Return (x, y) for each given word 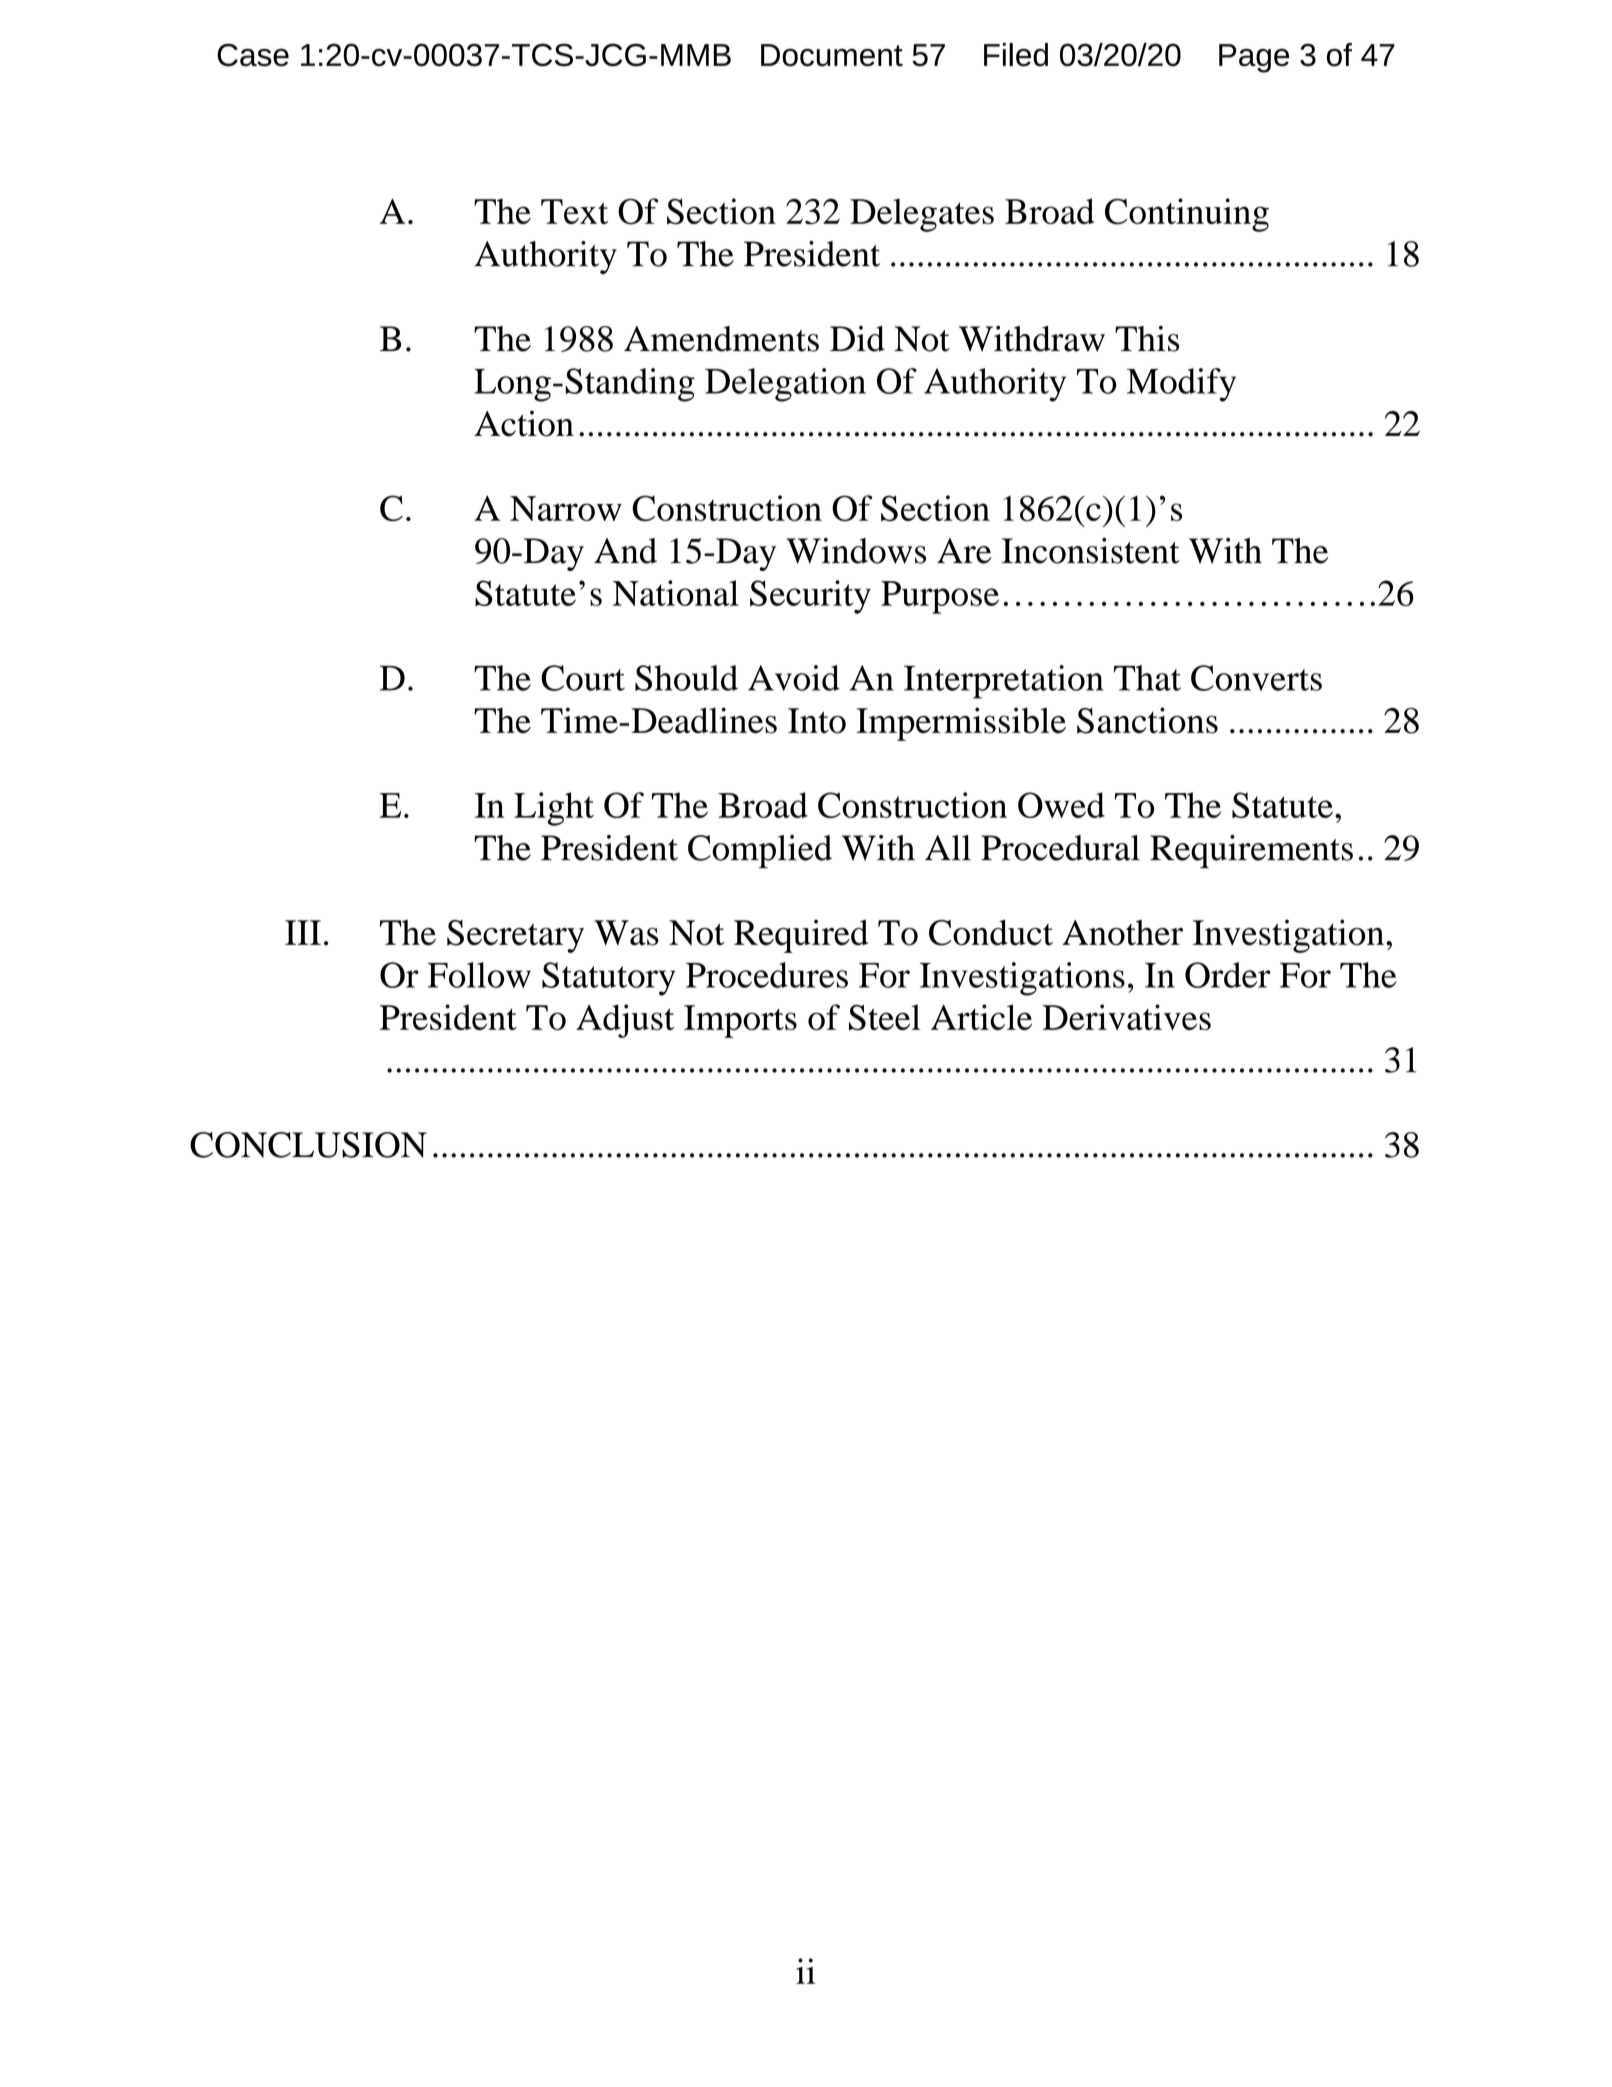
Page (1254, 58)
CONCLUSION (308, 1145)
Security (810, 597)
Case (253, 55)
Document (832, 55)
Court (583, 678)
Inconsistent (1091, 551)
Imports (740, 1021)
